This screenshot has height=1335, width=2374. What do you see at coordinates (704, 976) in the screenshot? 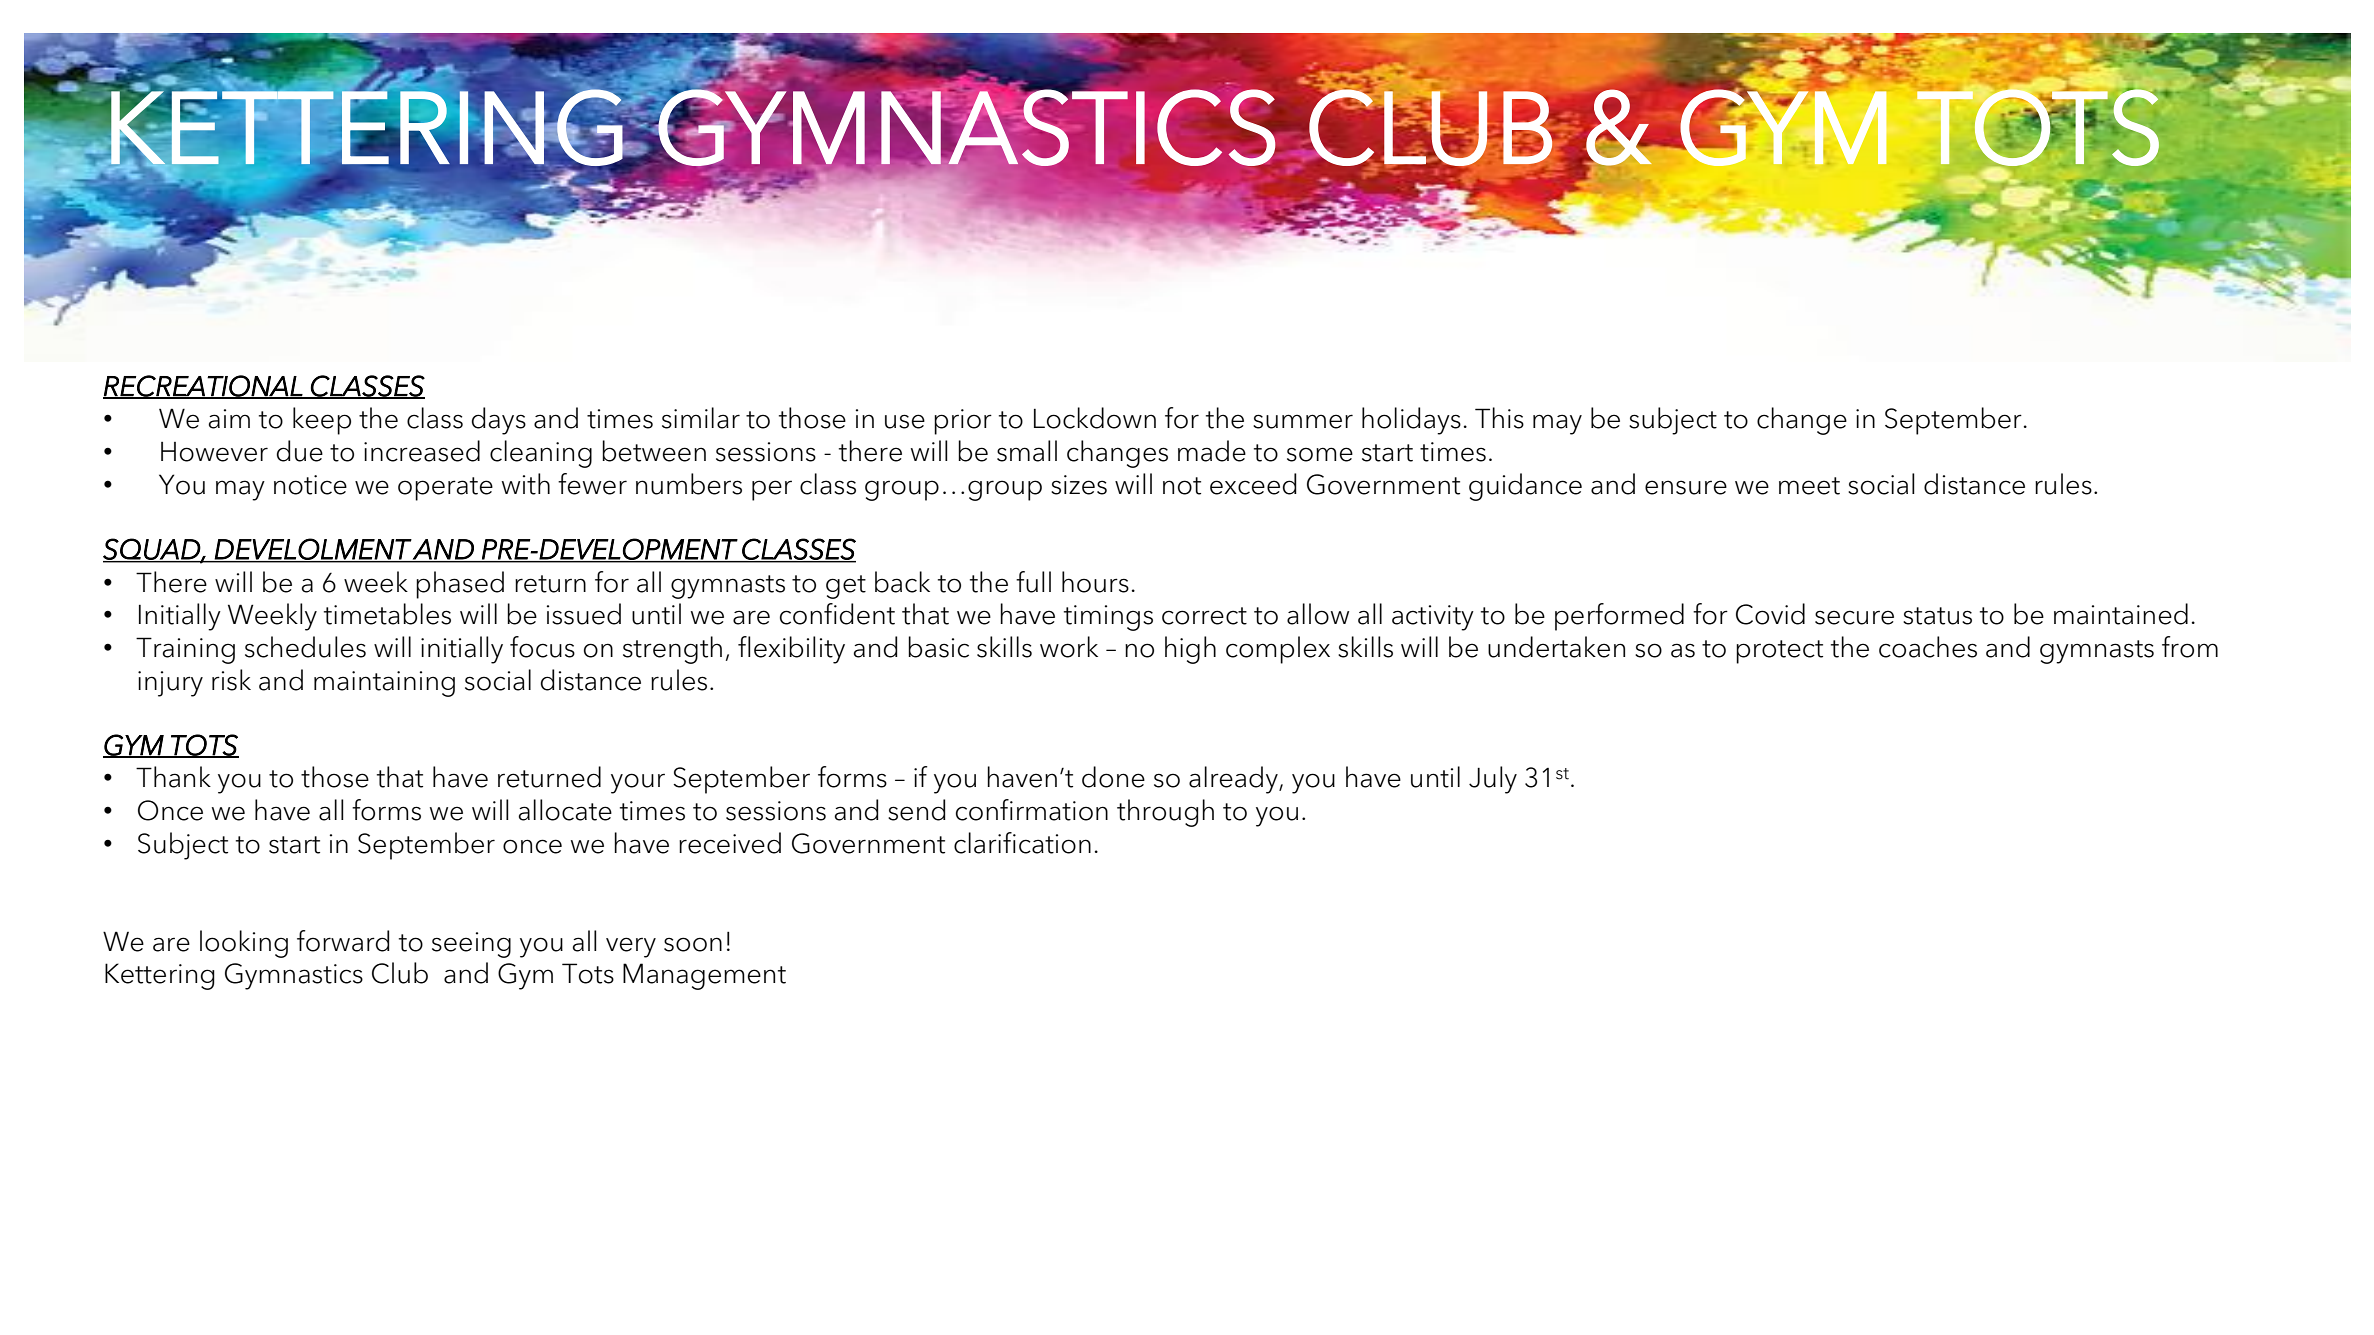
I see `Management` at bounding box center [704, 976].
